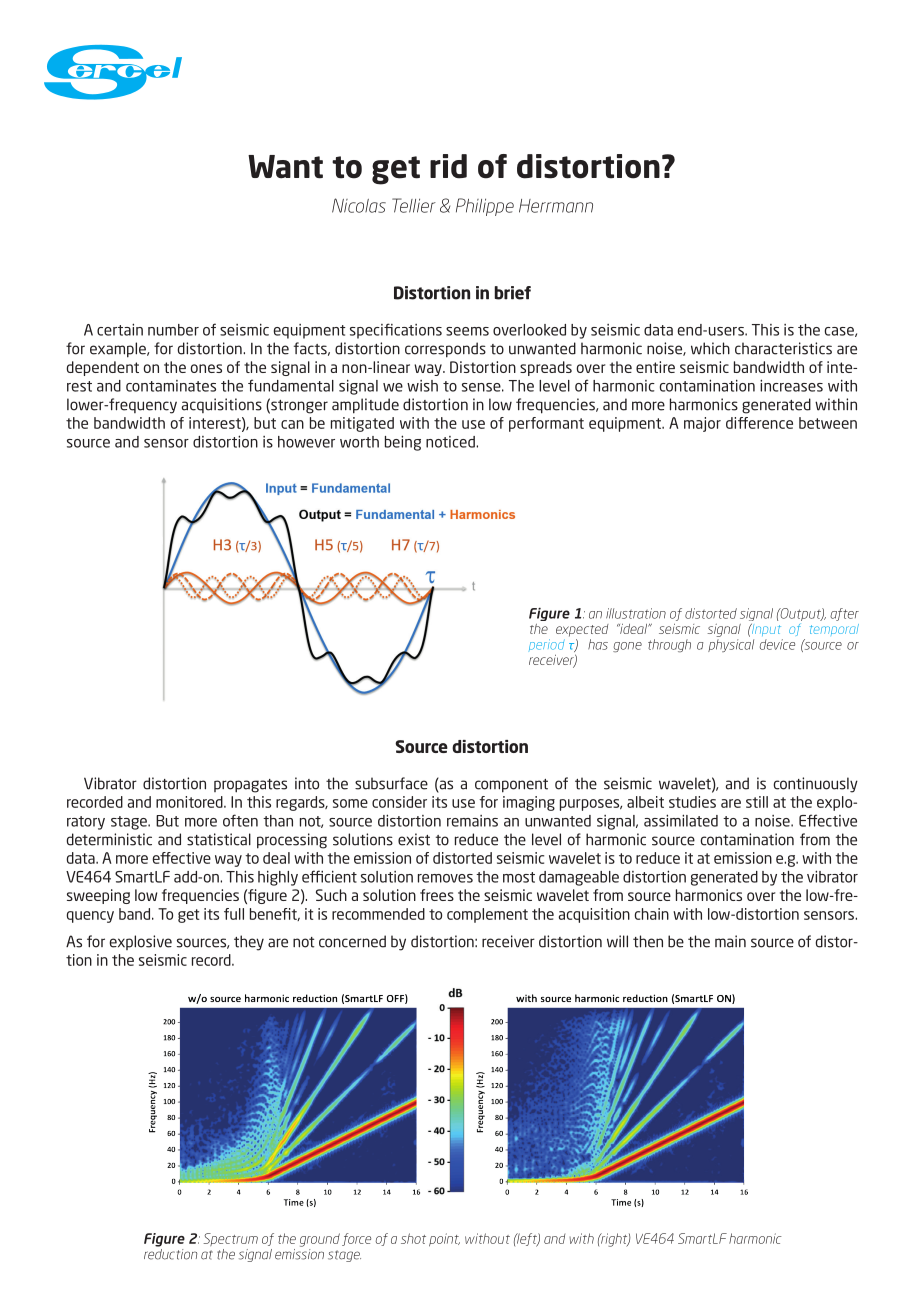 This document has height=1308, width=924. Describe the element at coordinates (757, 802) in the document. I see `still` at that location.
